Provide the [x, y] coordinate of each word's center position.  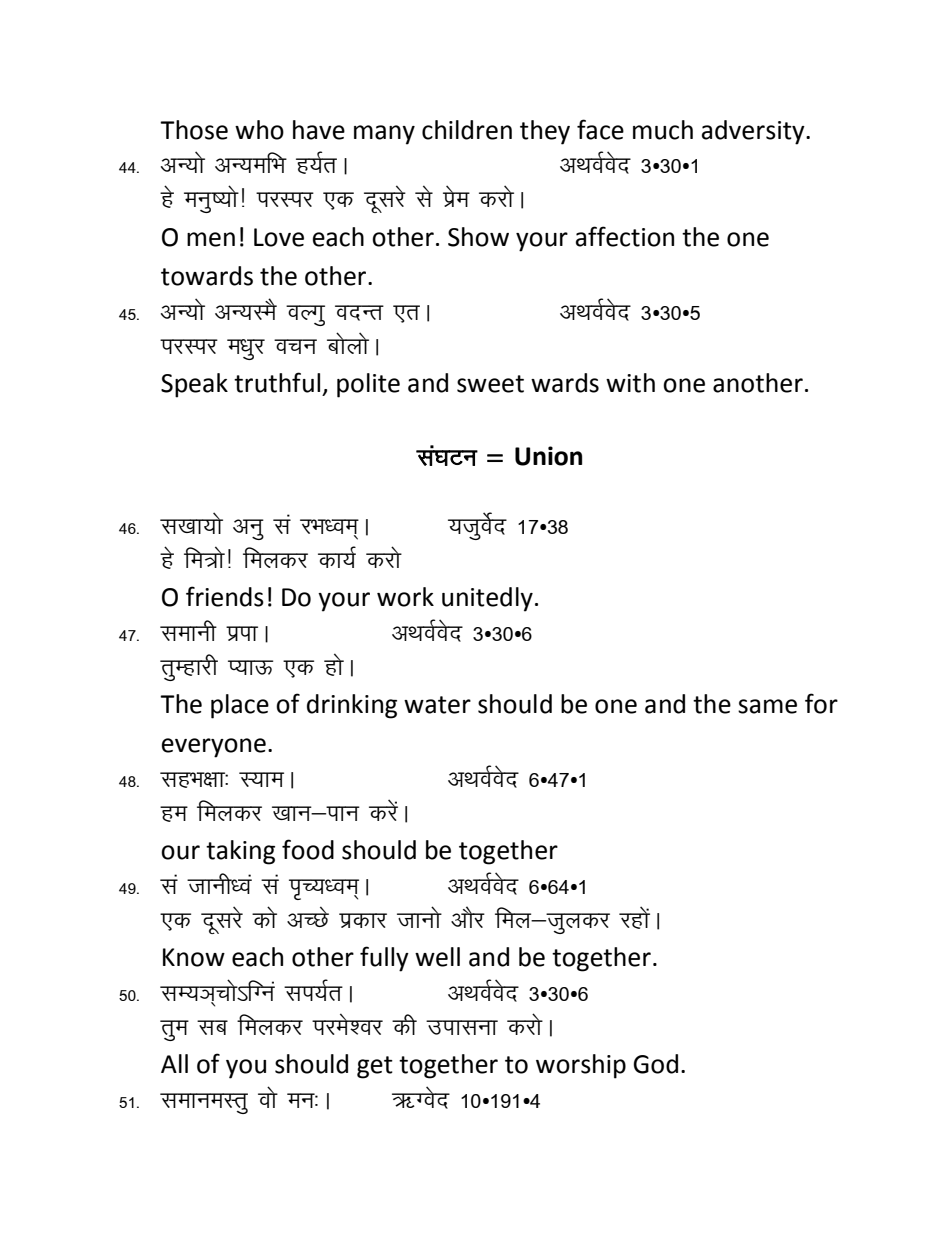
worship [581, 1066]
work [405, 597]
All [174, 1063]
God [655, 1064]
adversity [754, 132]
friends [225, 596]
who [259, 130]
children [467, 130]
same [767, 706]
